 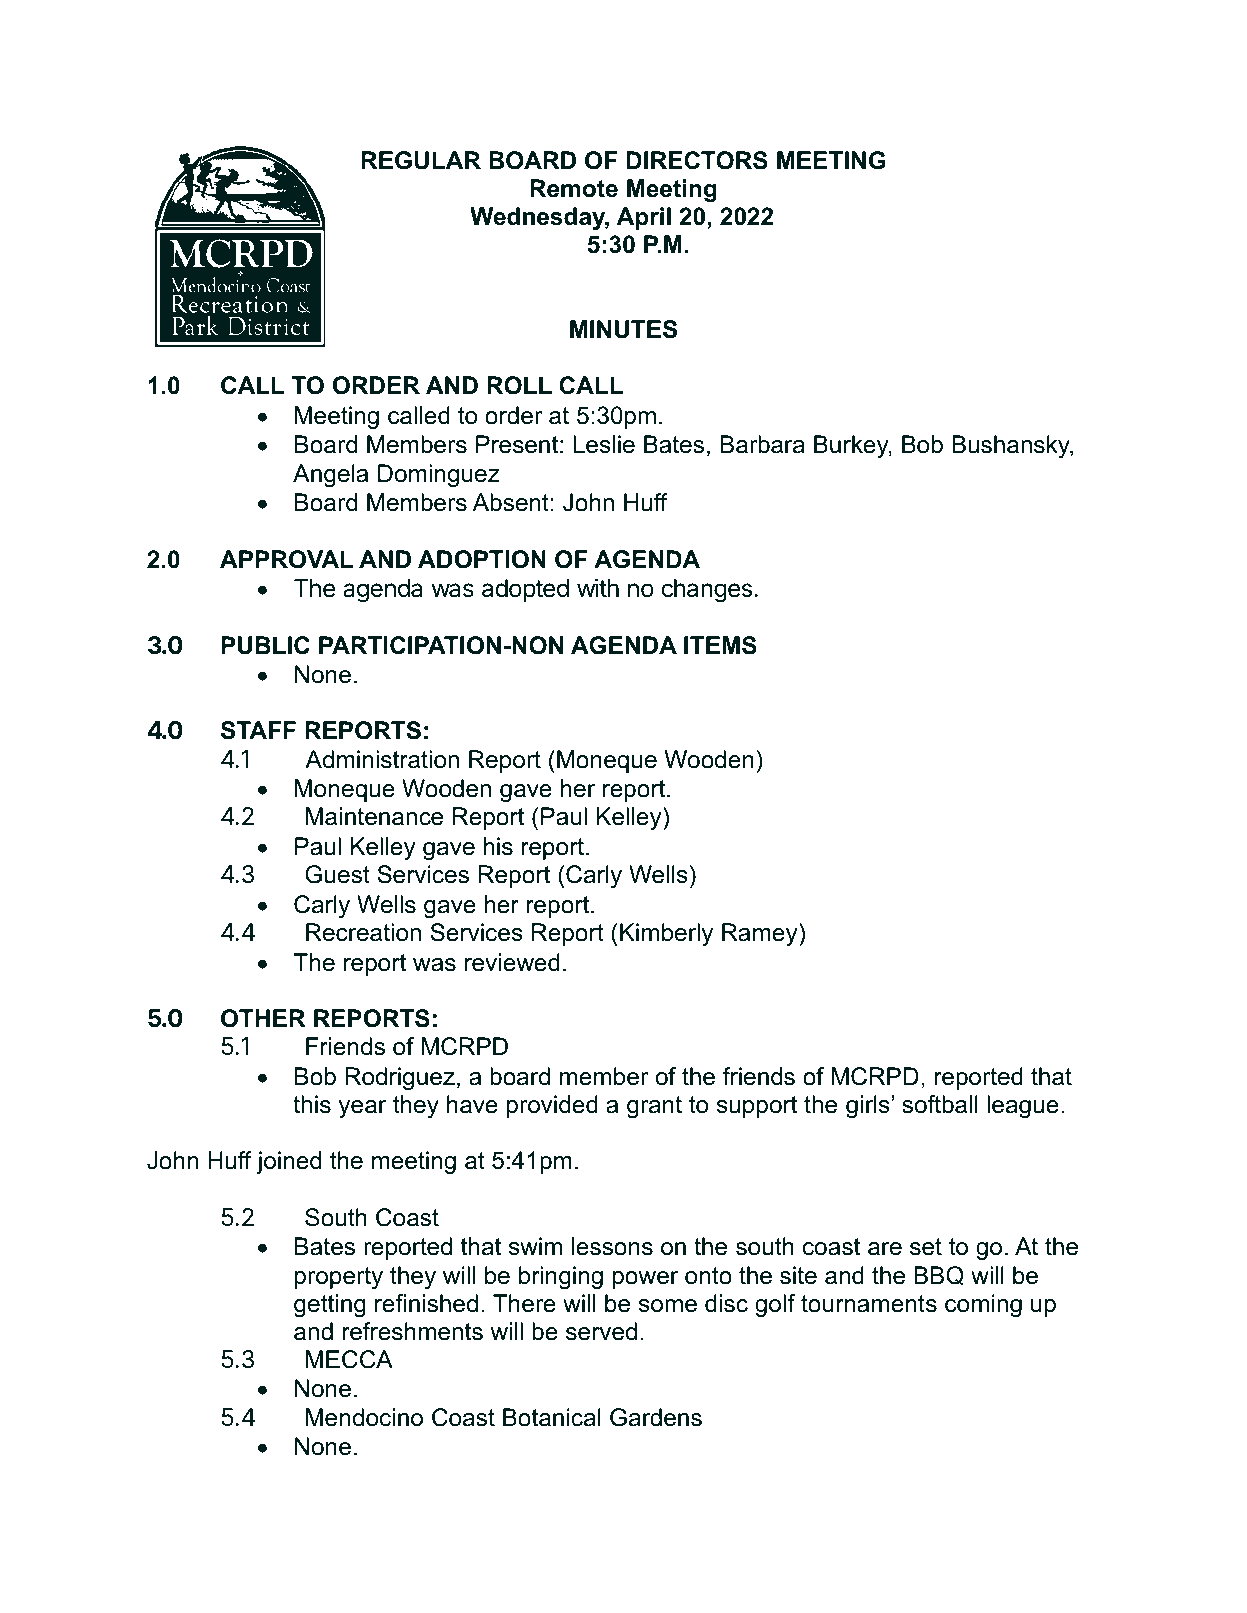 I want to click on DIRECTORS, so click(x=697, y=160).
